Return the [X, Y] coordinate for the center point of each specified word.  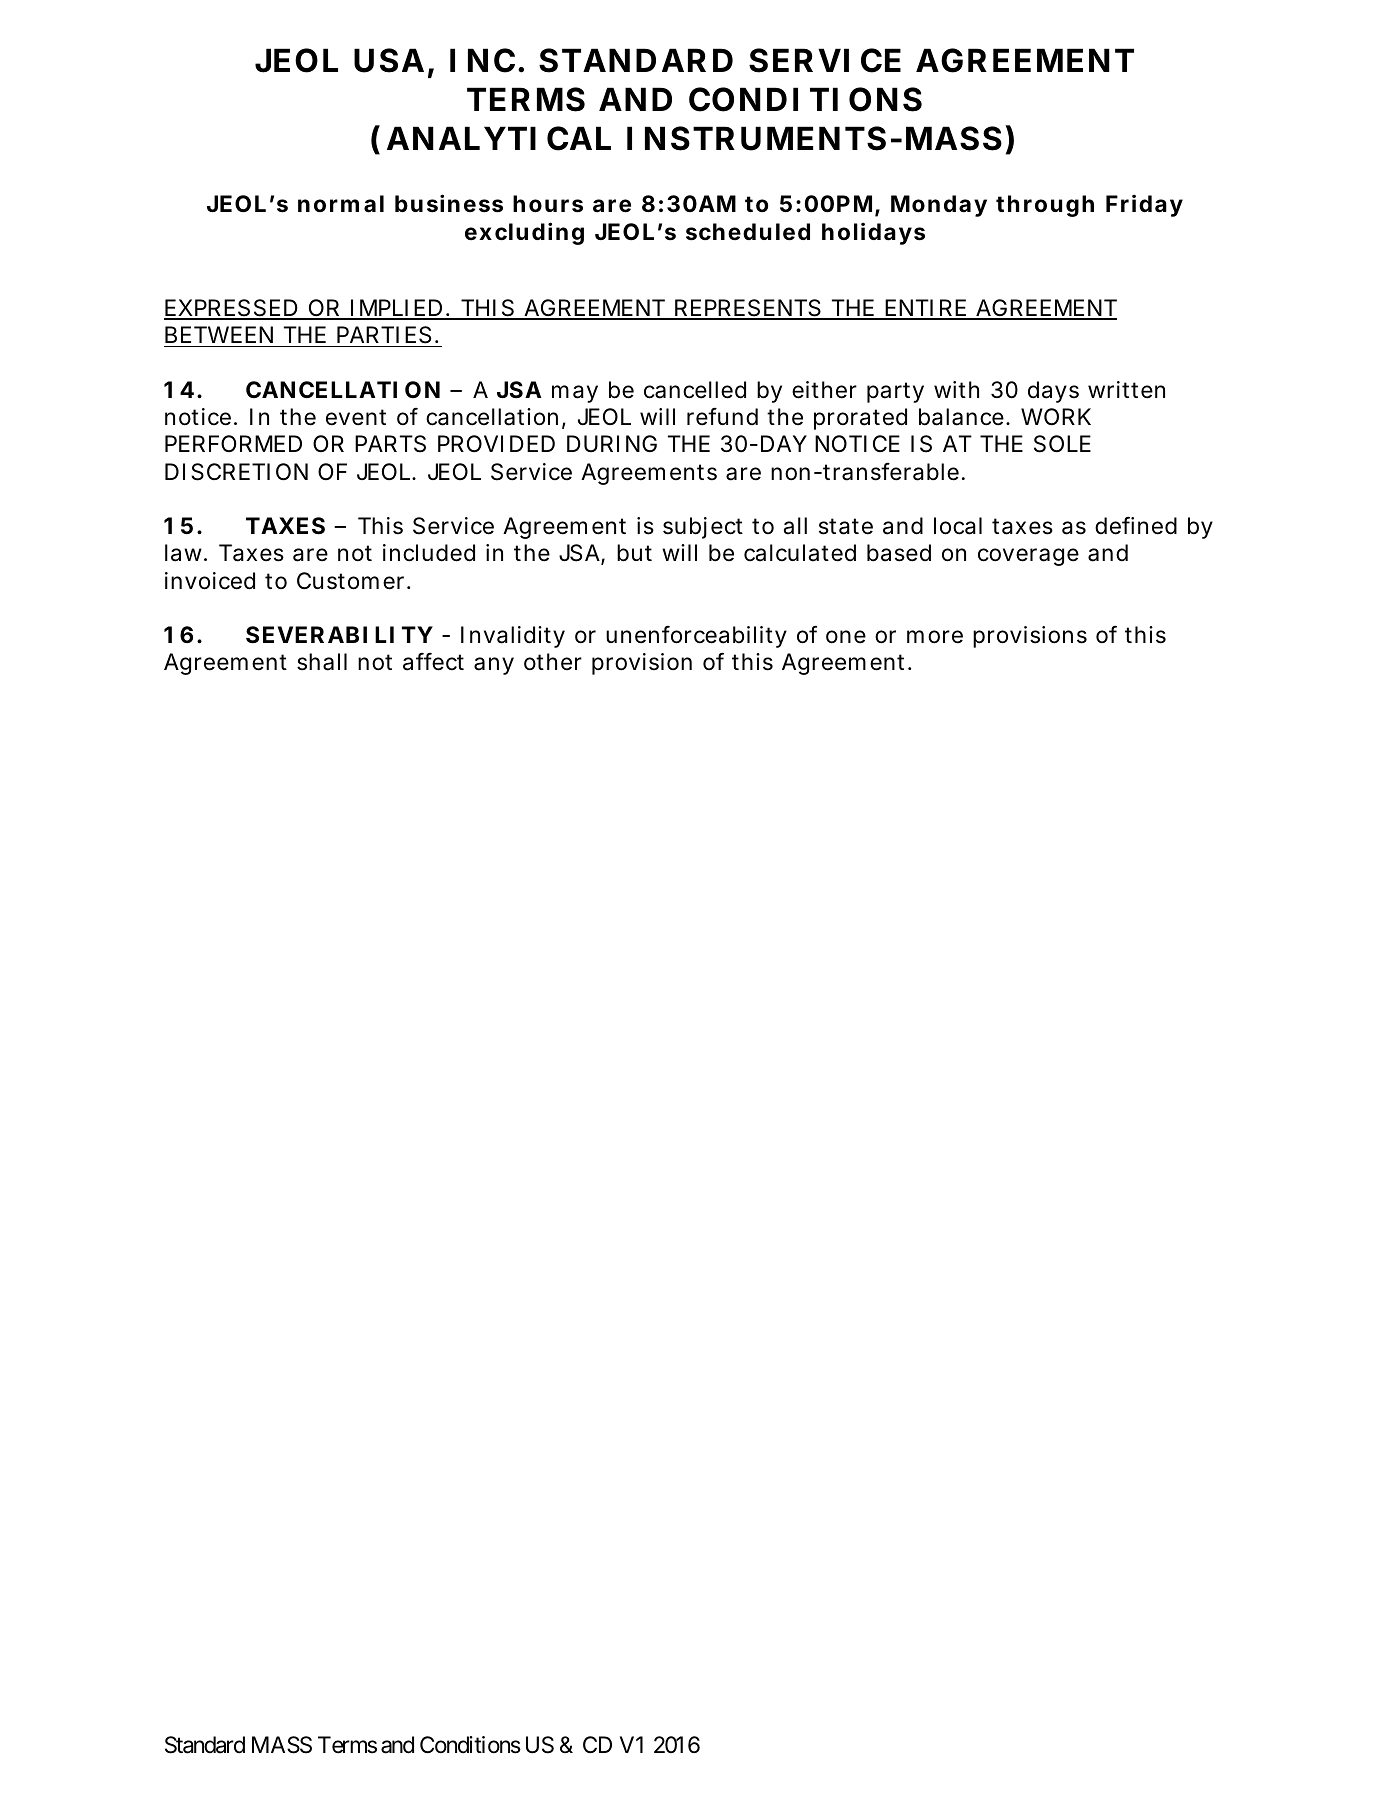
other [553, 662]
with [956, 389]
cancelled [695, 390]
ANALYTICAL [499, 138]
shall [322, 662]
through [1045, 206]
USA [389, 60]
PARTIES [384, 335]
